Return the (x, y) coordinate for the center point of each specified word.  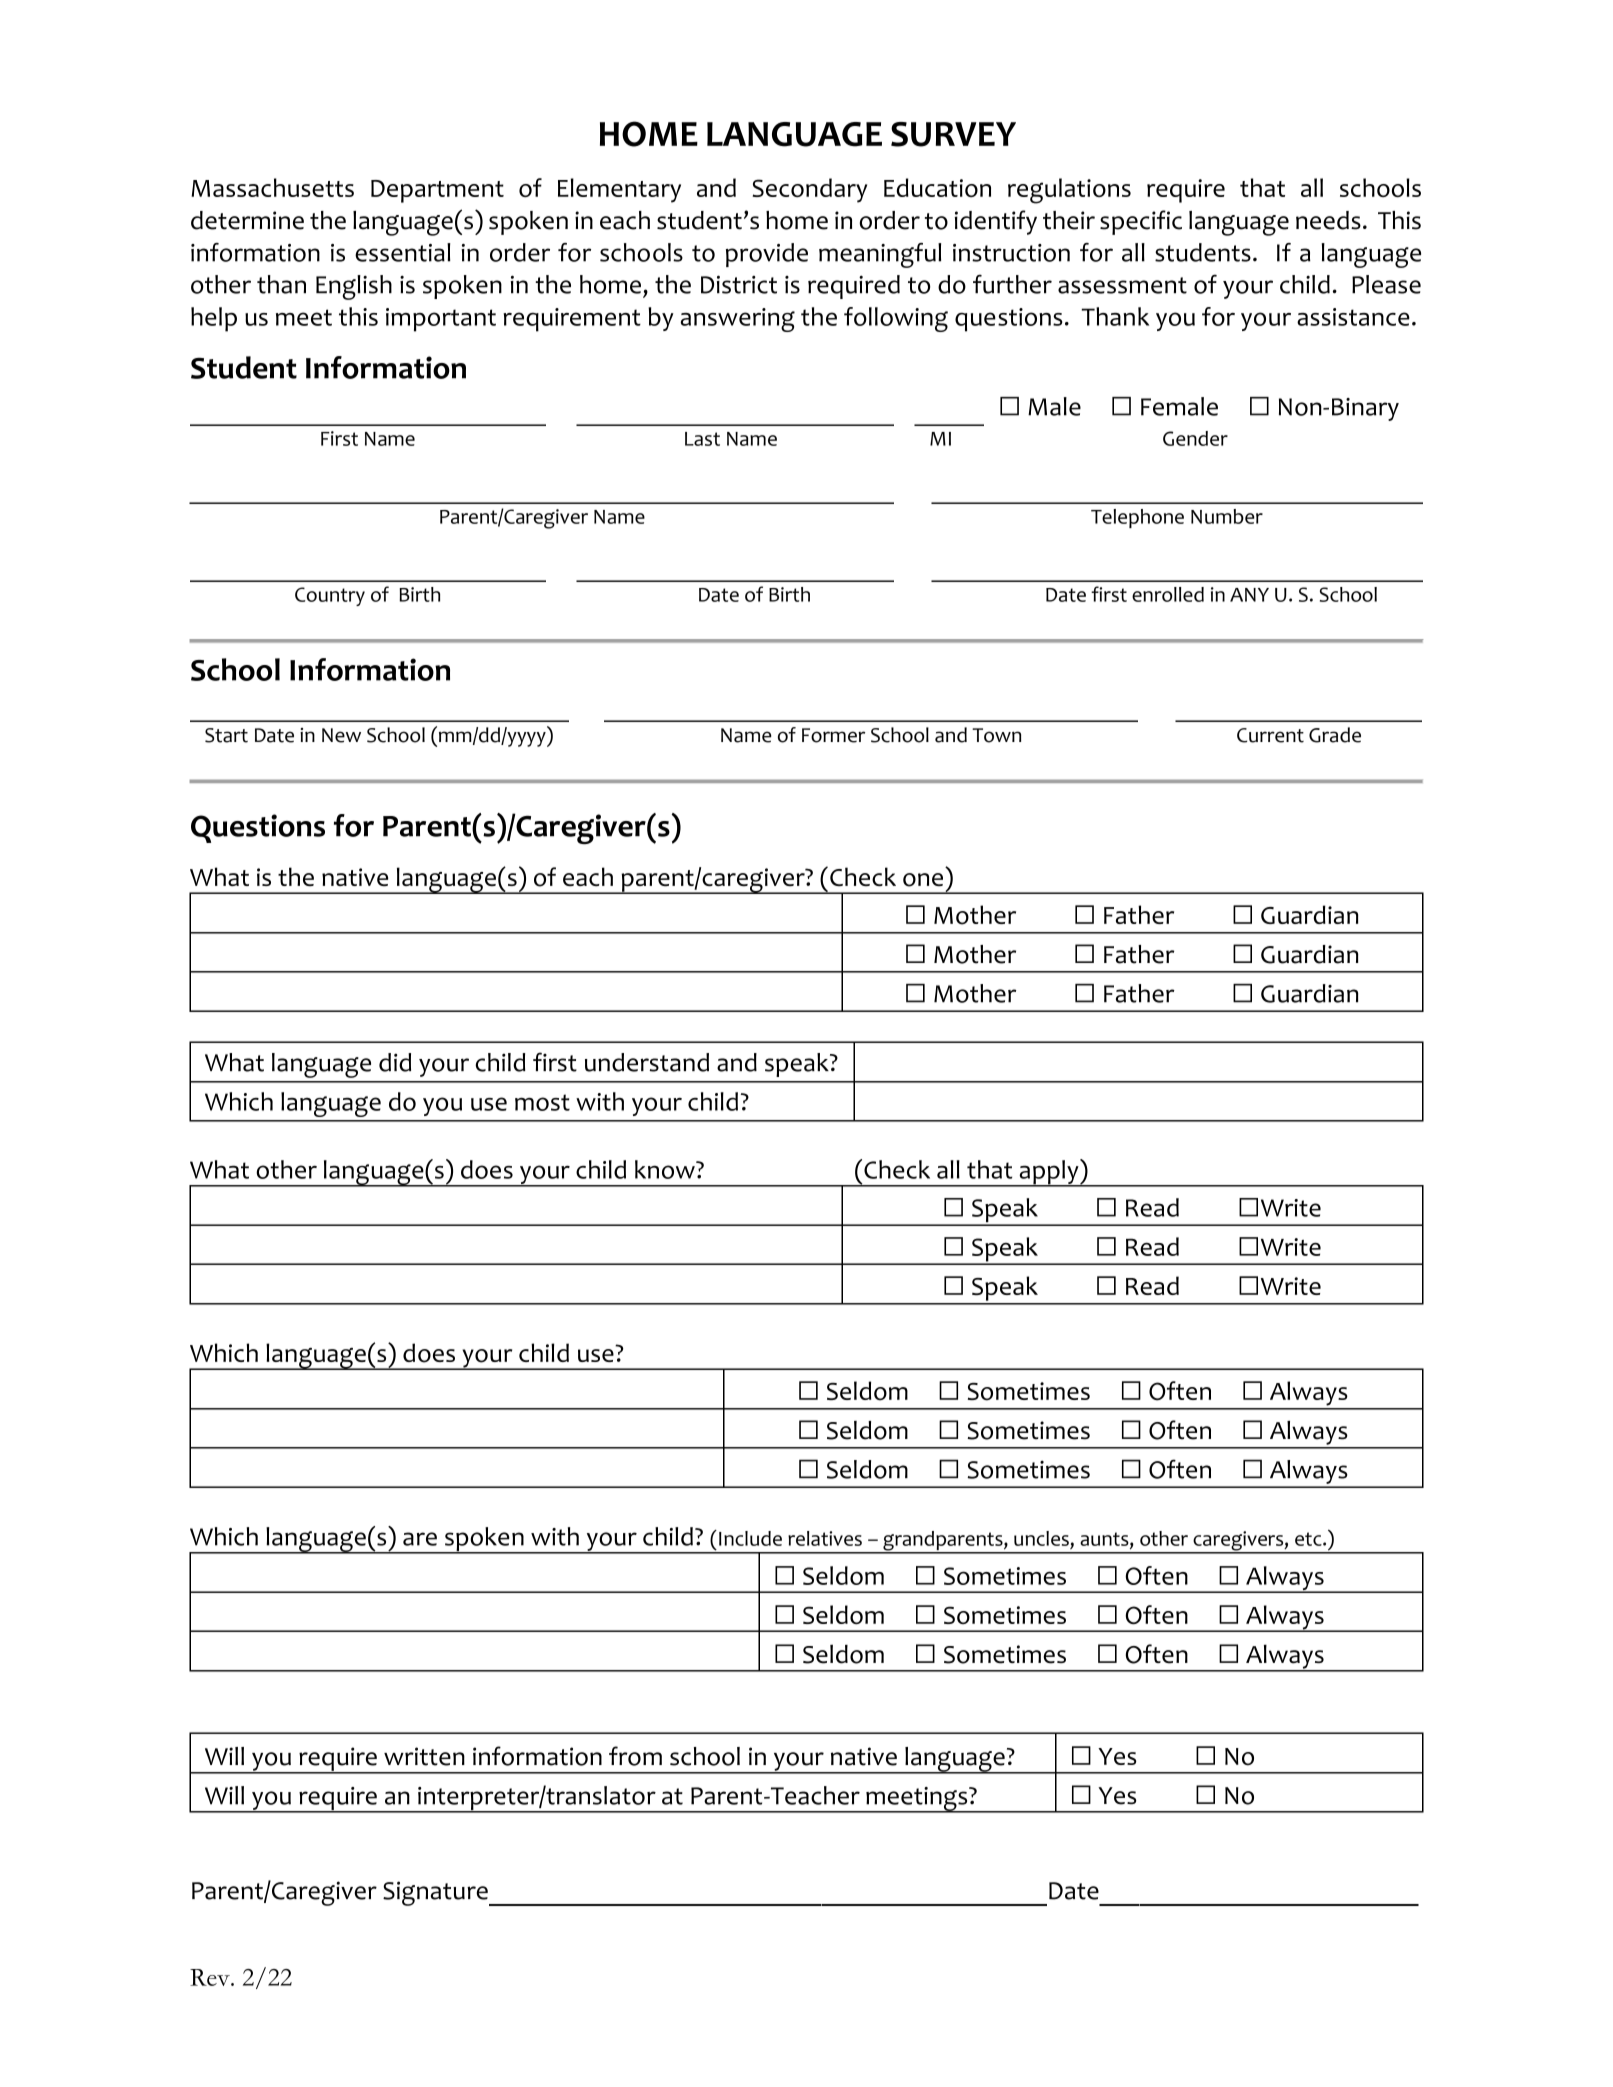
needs (1328, 220)
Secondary (809, 190)
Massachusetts (272, 187)
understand (647, 1062)
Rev (211, 1977)
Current (1270, 735)
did (395, 1062)
